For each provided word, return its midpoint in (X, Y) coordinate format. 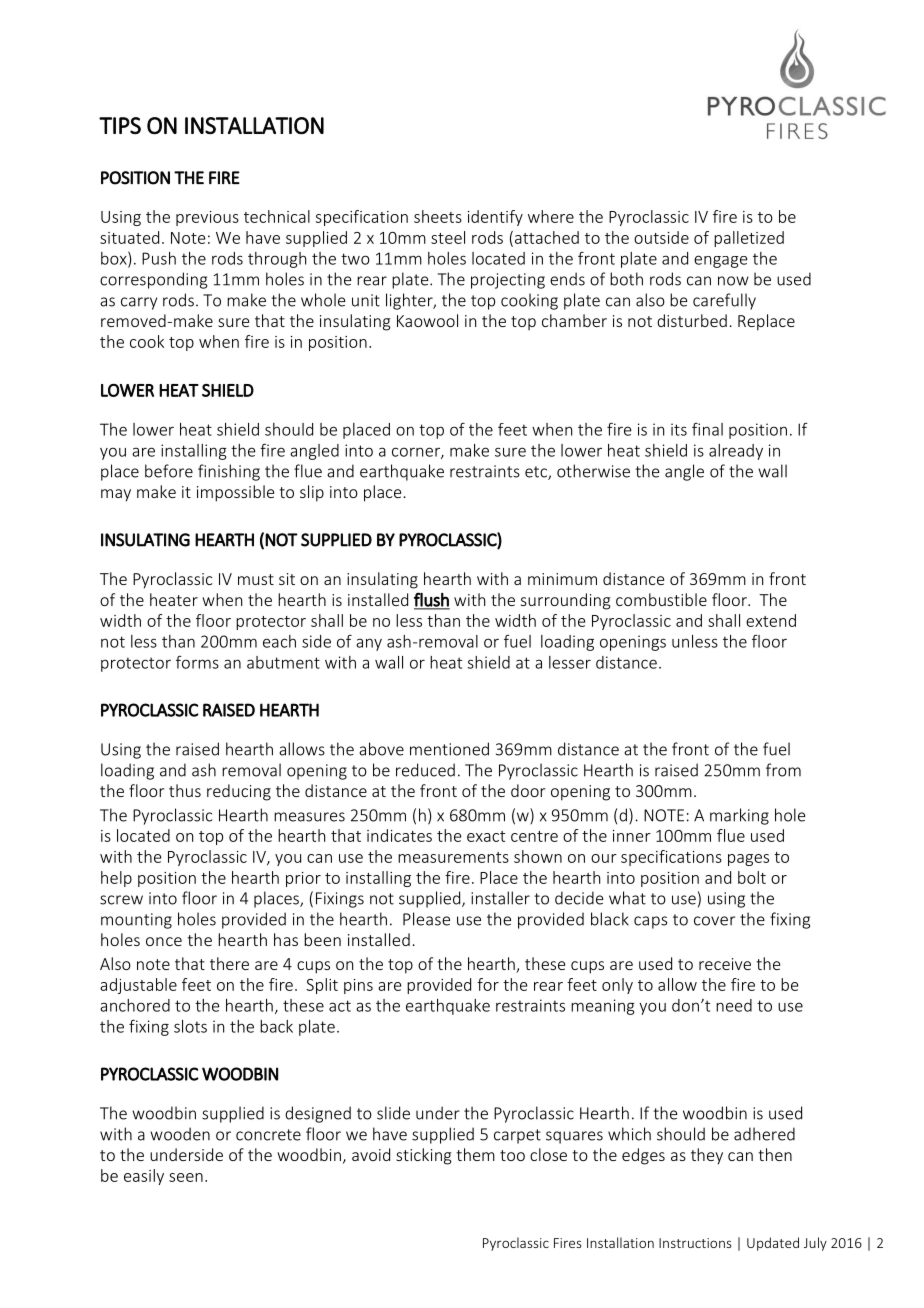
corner (417, 453)
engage (721, 261)
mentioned (449, 749)
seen (186, 1177)
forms (197, 662)
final (707, 429)
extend (771, 620)
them (475, 1154)
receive (725, 964)
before (169, 471)
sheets (438, 216)
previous (207, 218)
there (229, 963)
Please (426, 919)
